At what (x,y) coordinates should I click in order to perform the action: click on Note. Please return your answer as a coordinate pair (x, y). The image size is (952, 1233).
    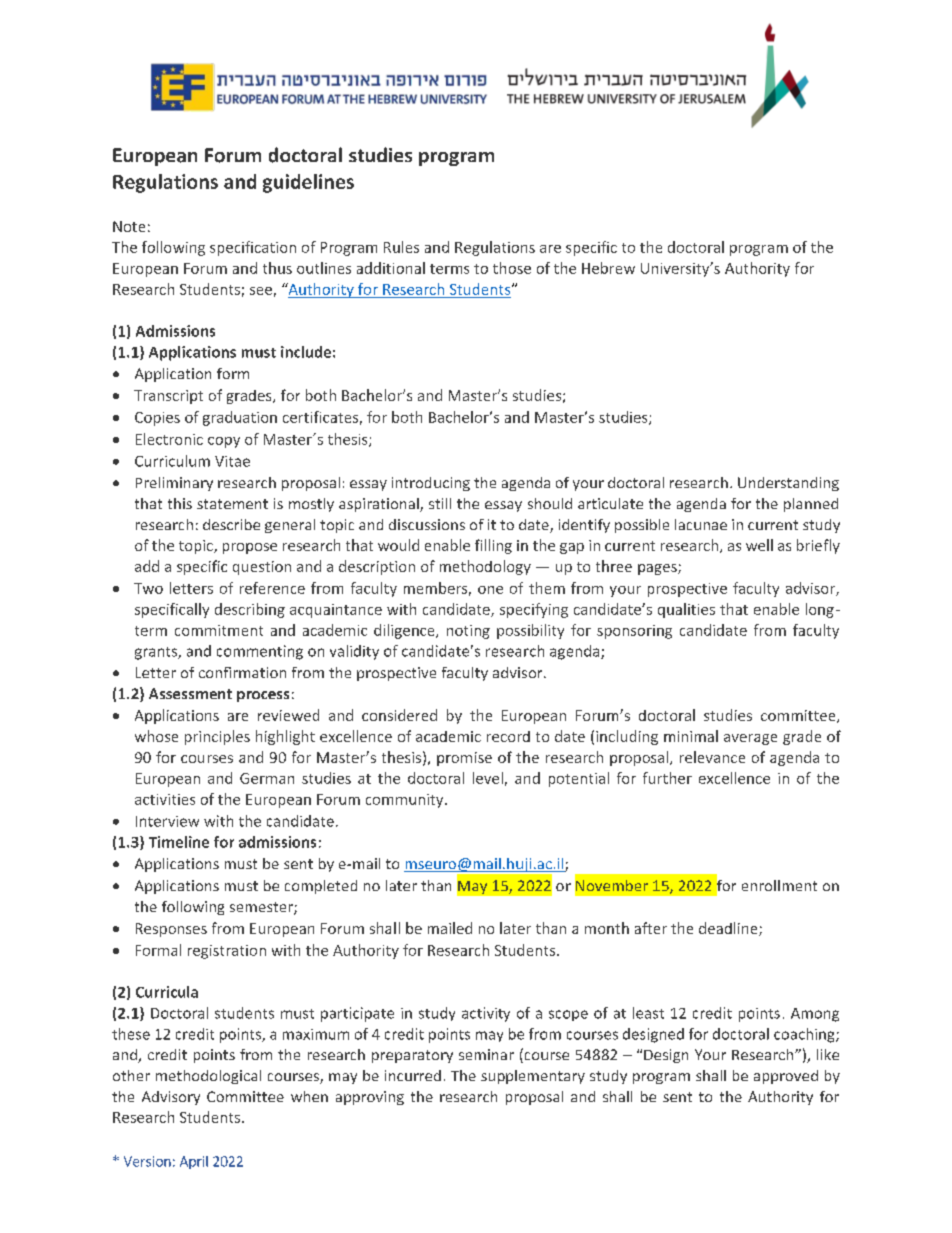
    Looking at the image, I should click on (129, 226).
